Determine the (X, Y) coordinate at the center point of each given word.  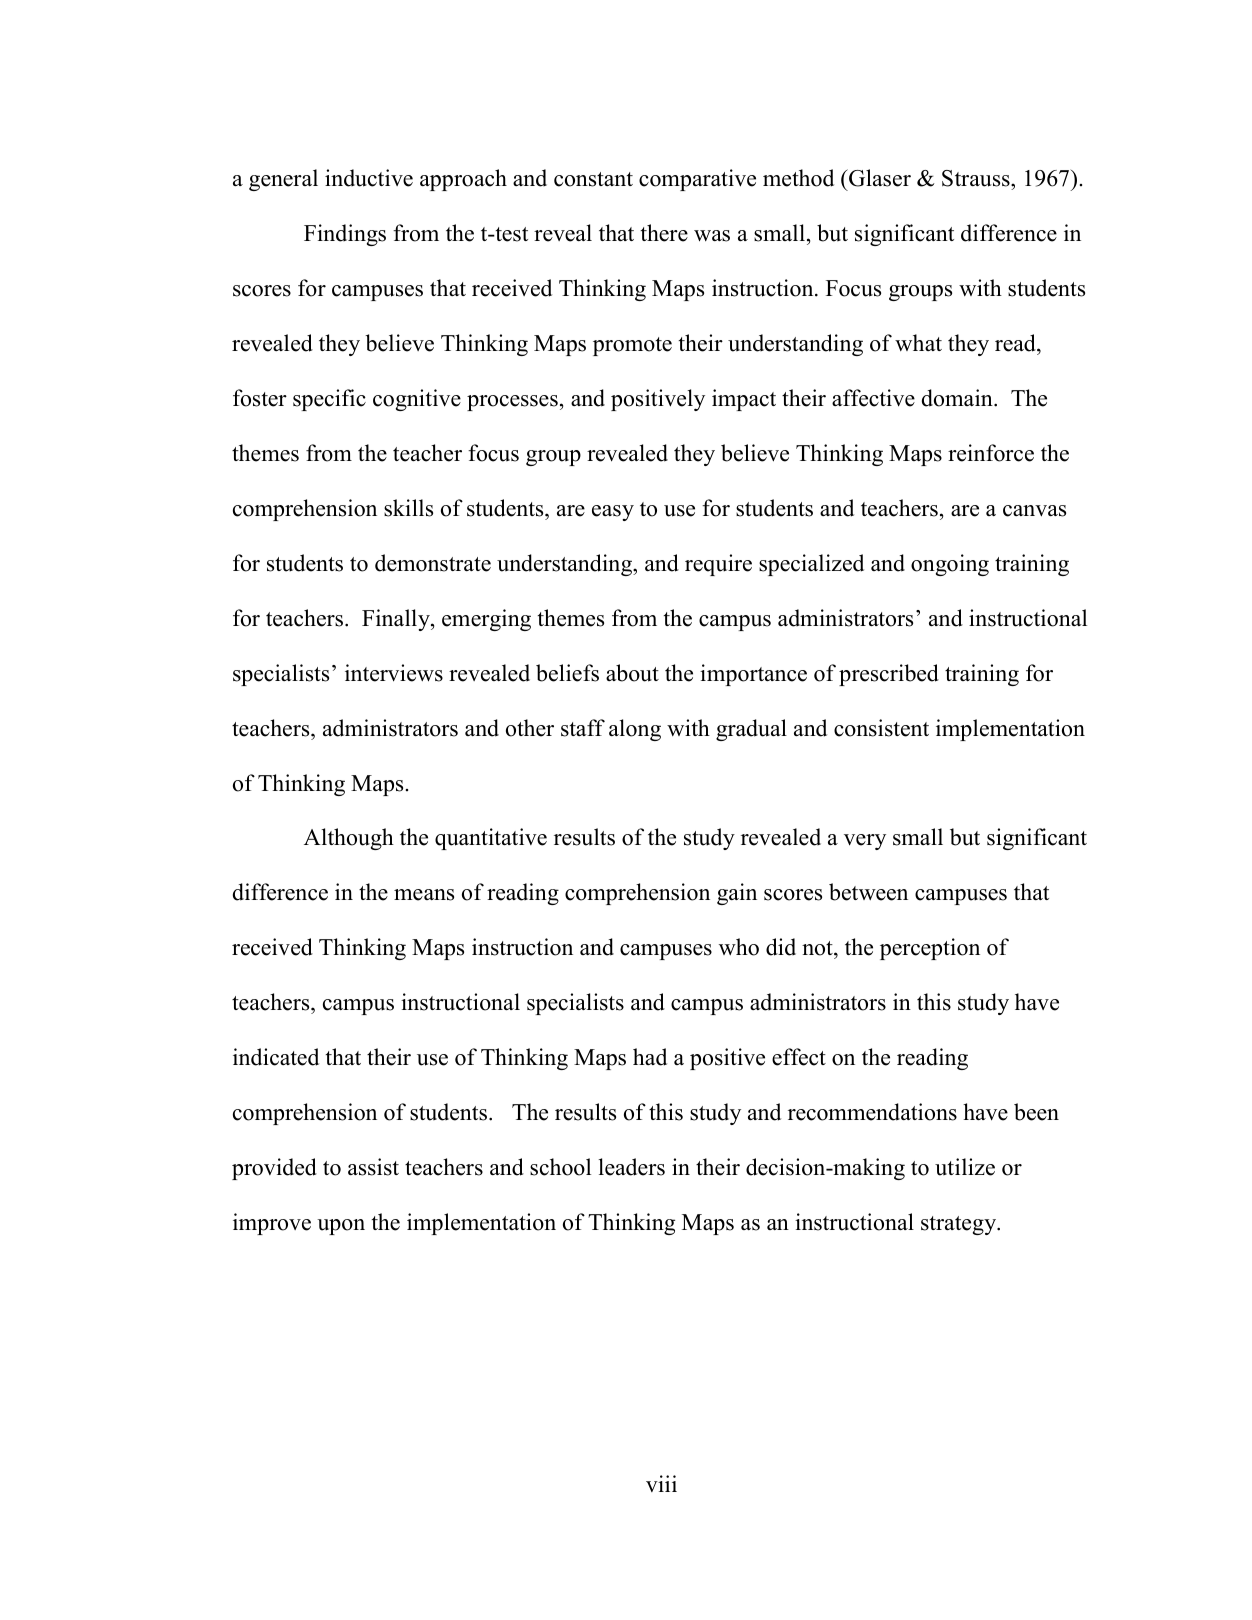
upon (341, 1227)
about (632, 673)
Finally (397, 620)
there (664, 233)
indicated (276, 1057)
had (650, 1057)
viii (661, 1483)
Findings (345, 235)
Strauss (977, 180)
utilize (965, 1167)
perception (930, 949)
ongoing (950, 565)
